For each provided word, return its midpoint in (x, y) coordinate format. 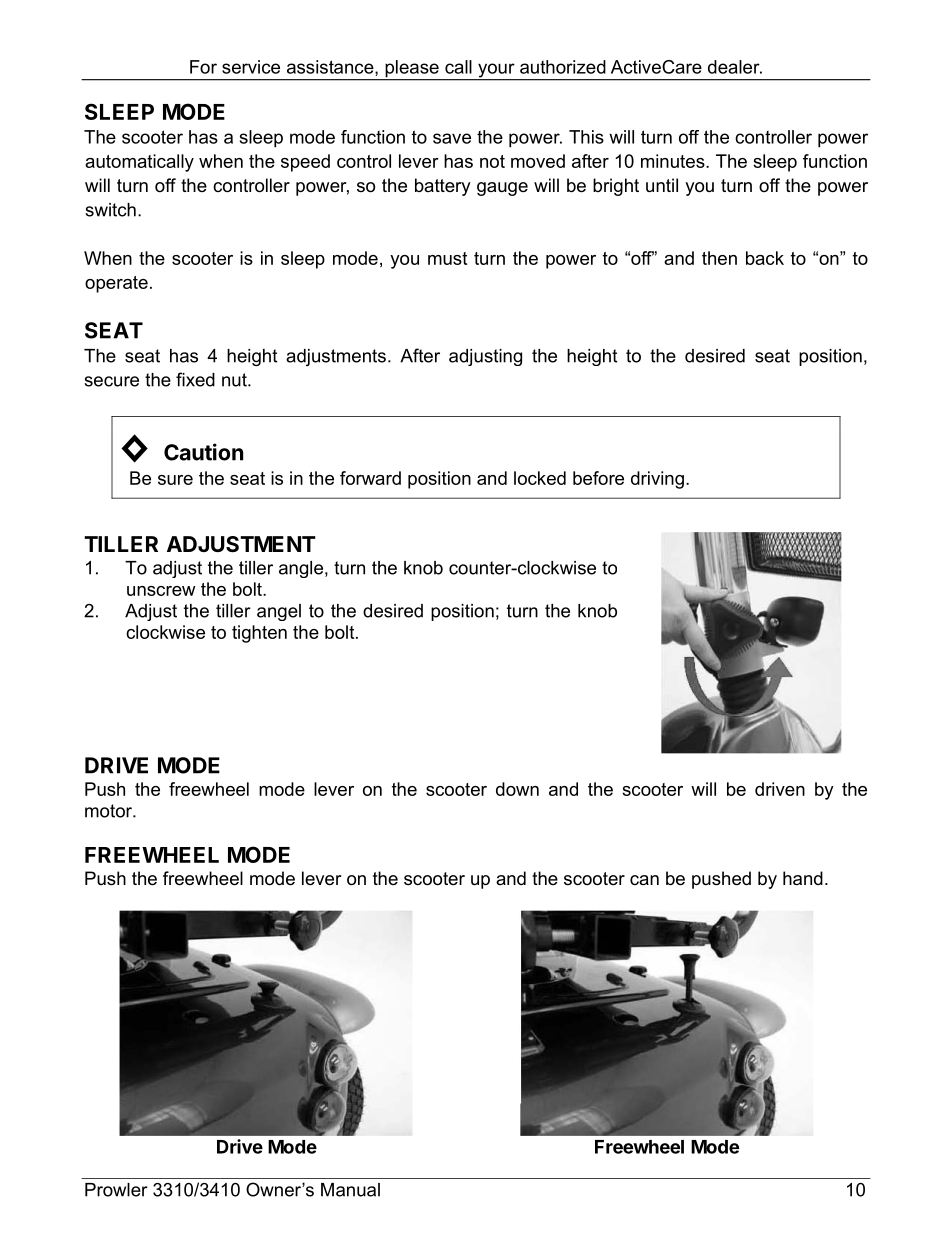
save (452, 138)
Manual (350, 1190)
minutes (674, 161)
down (517, 789)
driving (657, 480)
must (447, 258)
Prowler (116, 1190)
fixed (195, 379)
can (644, 880)
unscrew (161, 591)
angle (302, 569)
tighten (259, 634)
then (719, 258)
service (251, 67)
